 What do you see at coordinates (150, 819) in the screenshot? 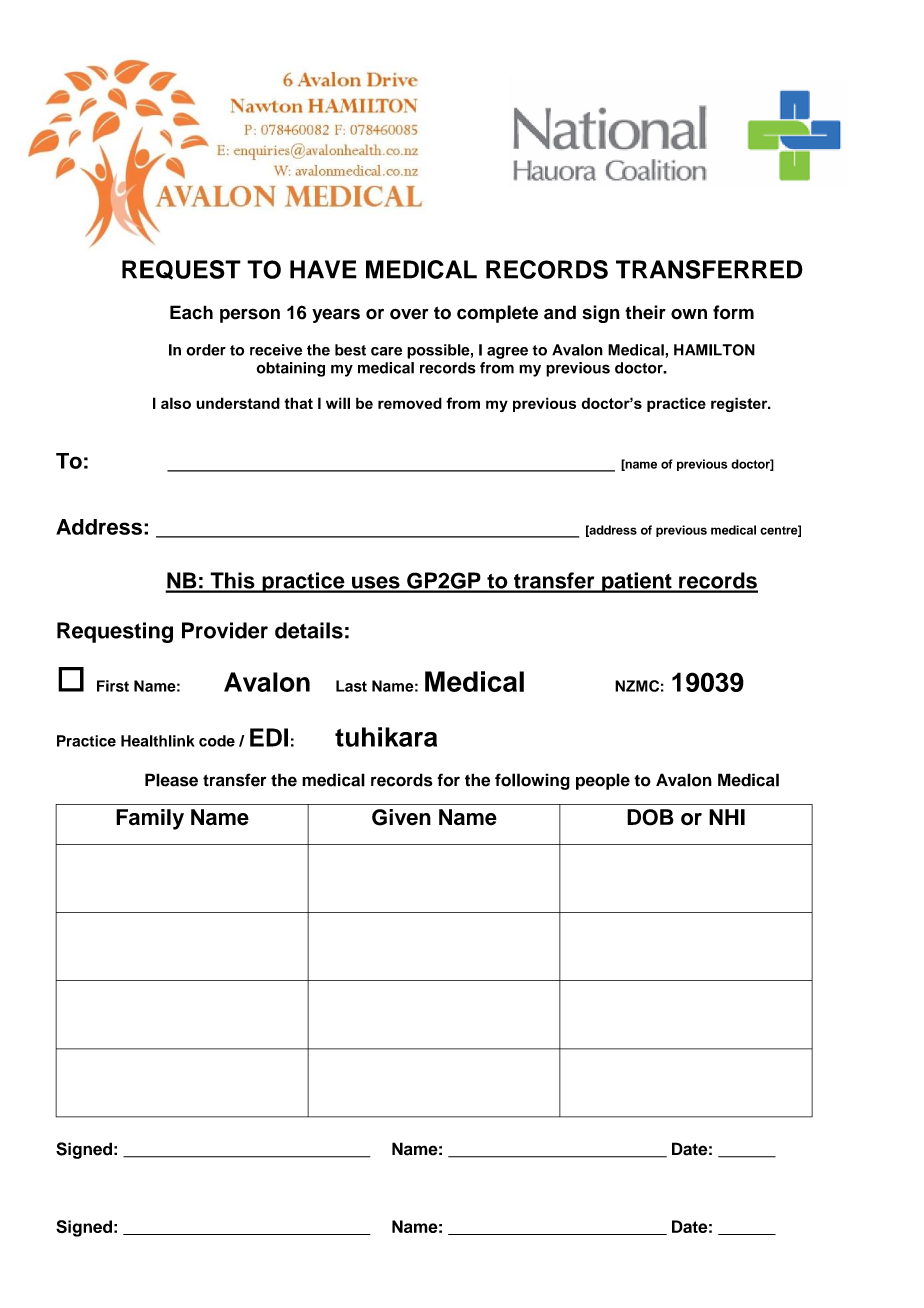
I see `Family` at bounding box center [150, 819].
